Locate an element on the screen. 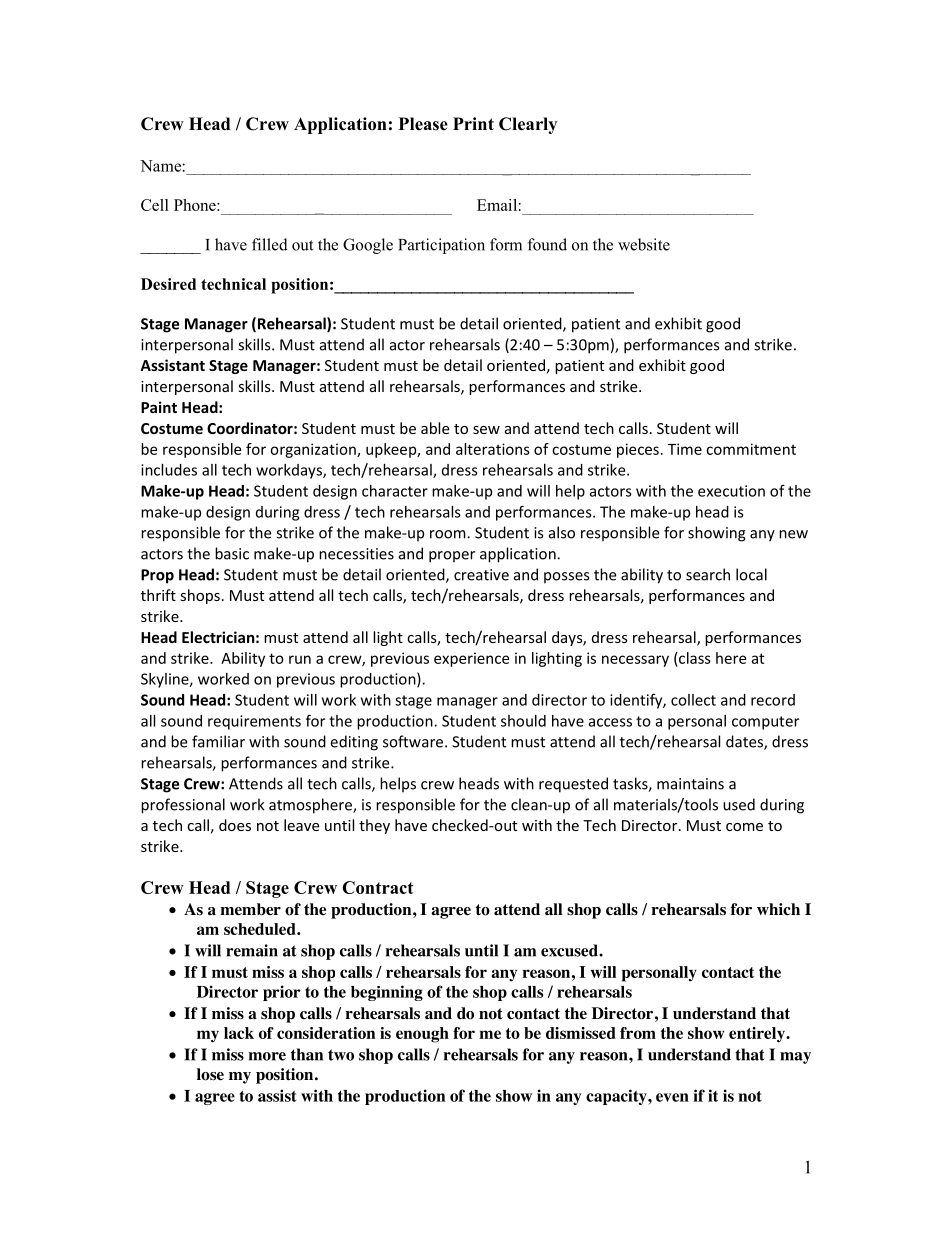 Image resolution: width=952 pixels, height=1233 pixels. website is located at coordinates (644, 244).
